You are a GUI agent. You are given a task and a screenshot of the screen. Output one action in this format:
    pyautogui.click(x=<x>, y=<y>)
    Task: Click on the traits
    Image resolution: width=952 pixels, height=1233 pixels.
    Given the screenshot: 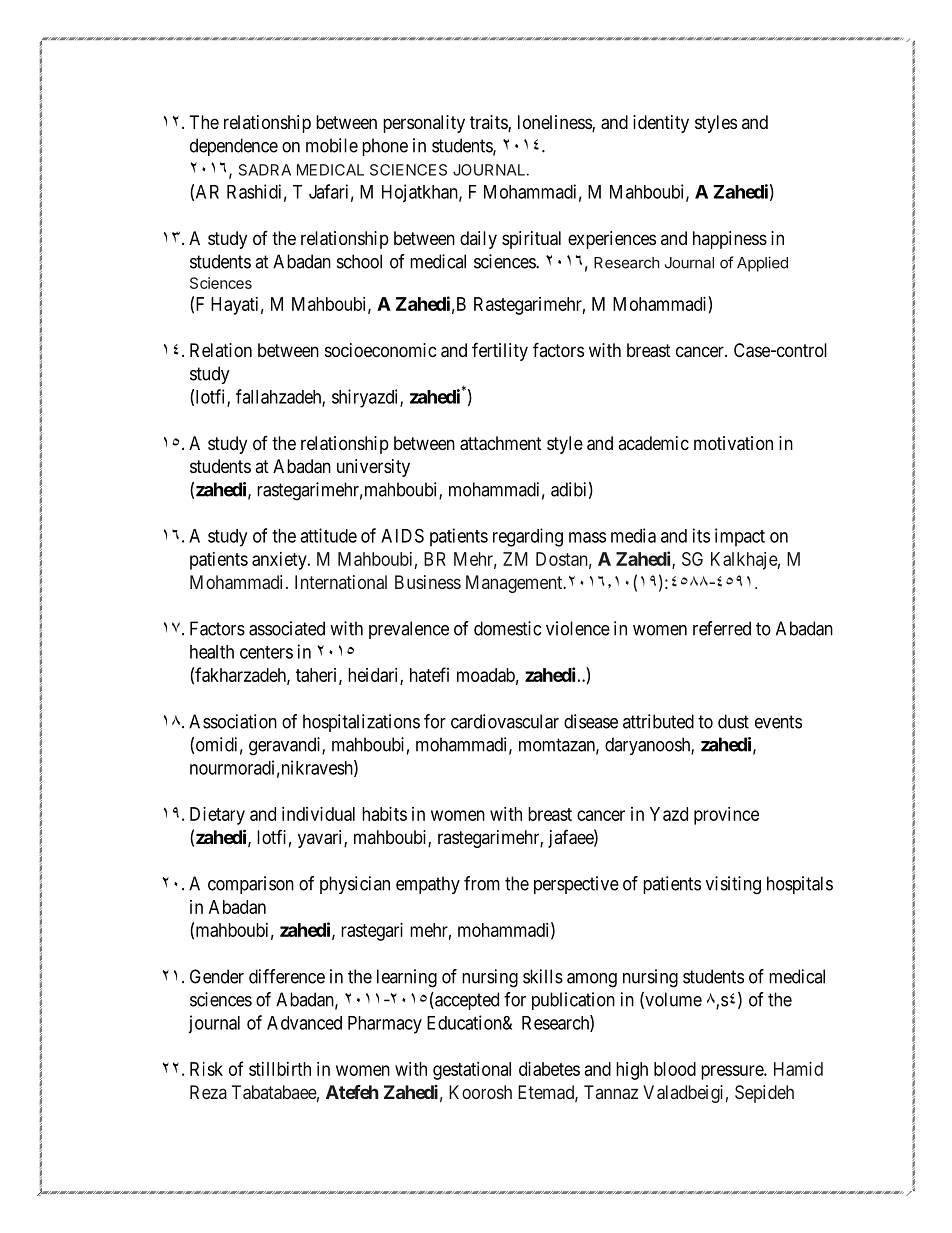 What is the action you would take?
    pyautogui.click(x=489, y=123)
